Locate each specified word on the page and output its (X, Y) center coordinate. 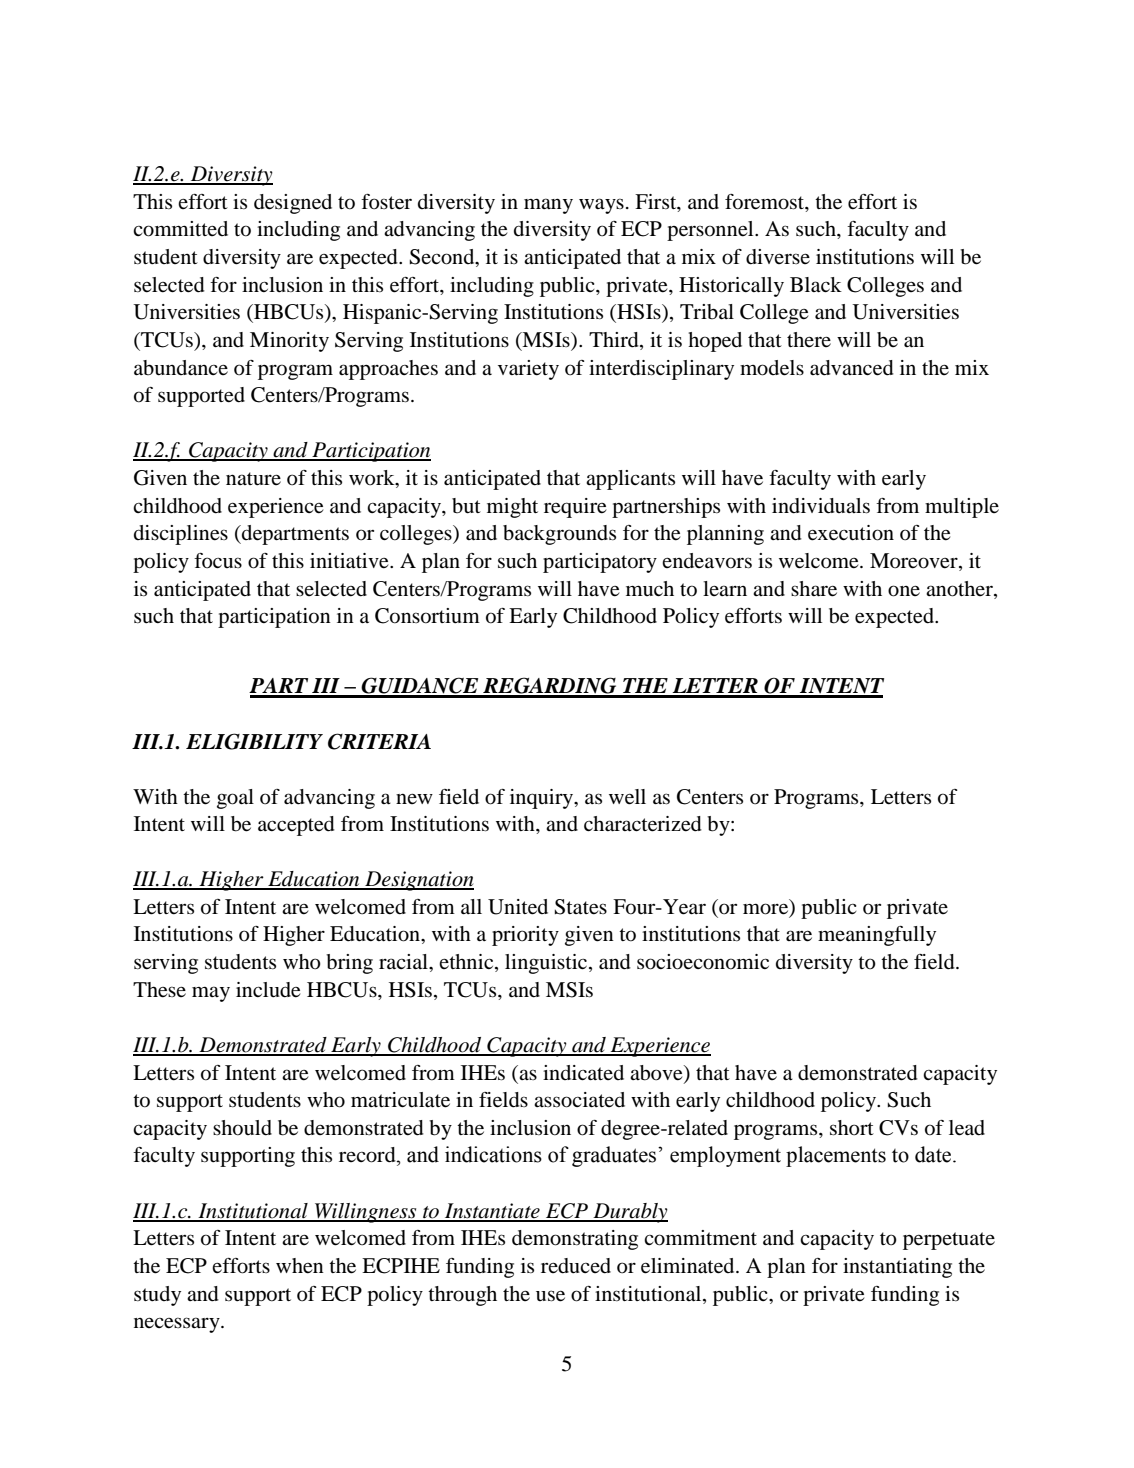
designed (293, 204)
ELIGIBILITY (254, 741)
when (300, 1266)
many (548, 206)
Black (816, 285)
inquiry (543, 799)
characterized (643, 824)
